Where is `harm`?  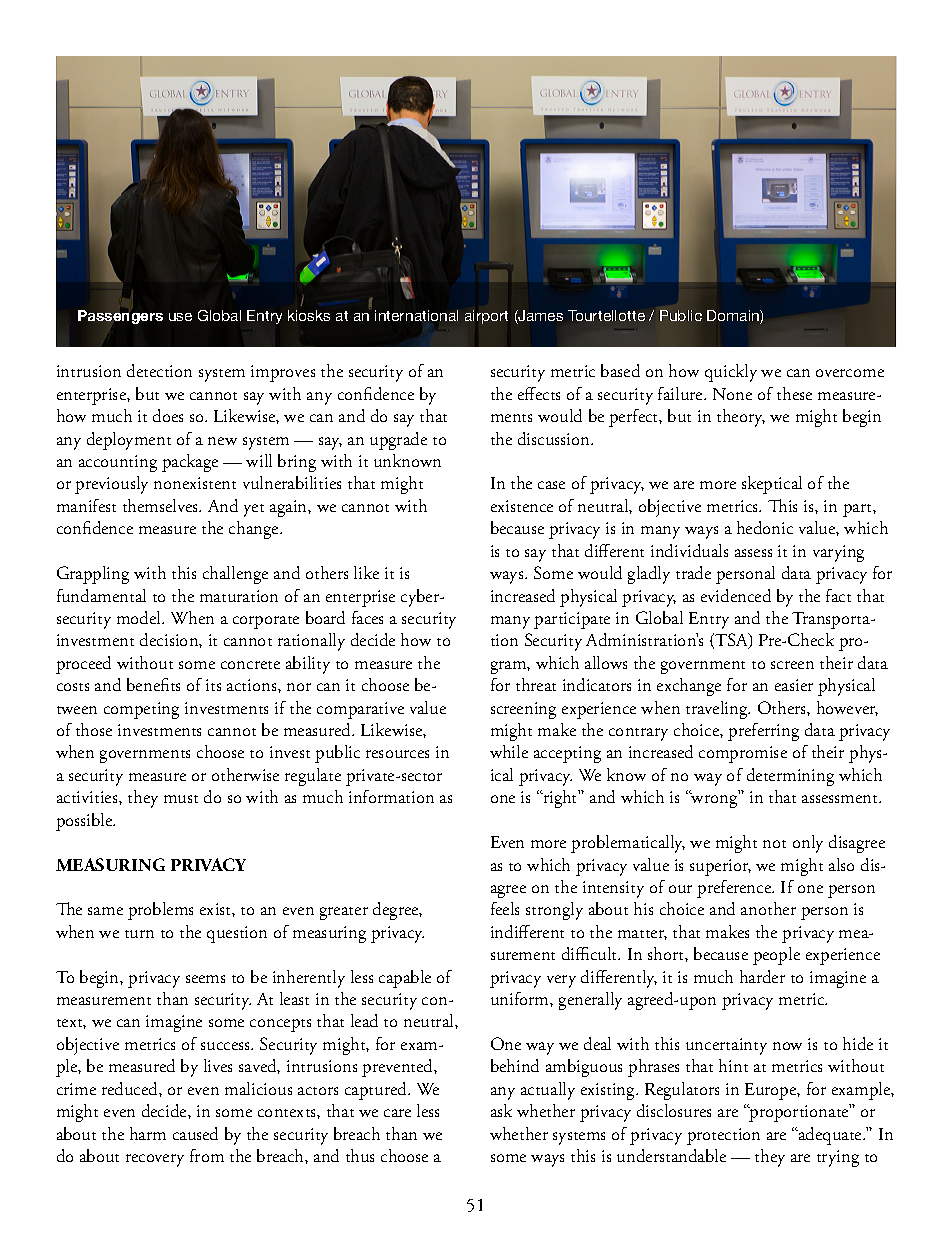 harm is located at coordinates (148, 1133).
